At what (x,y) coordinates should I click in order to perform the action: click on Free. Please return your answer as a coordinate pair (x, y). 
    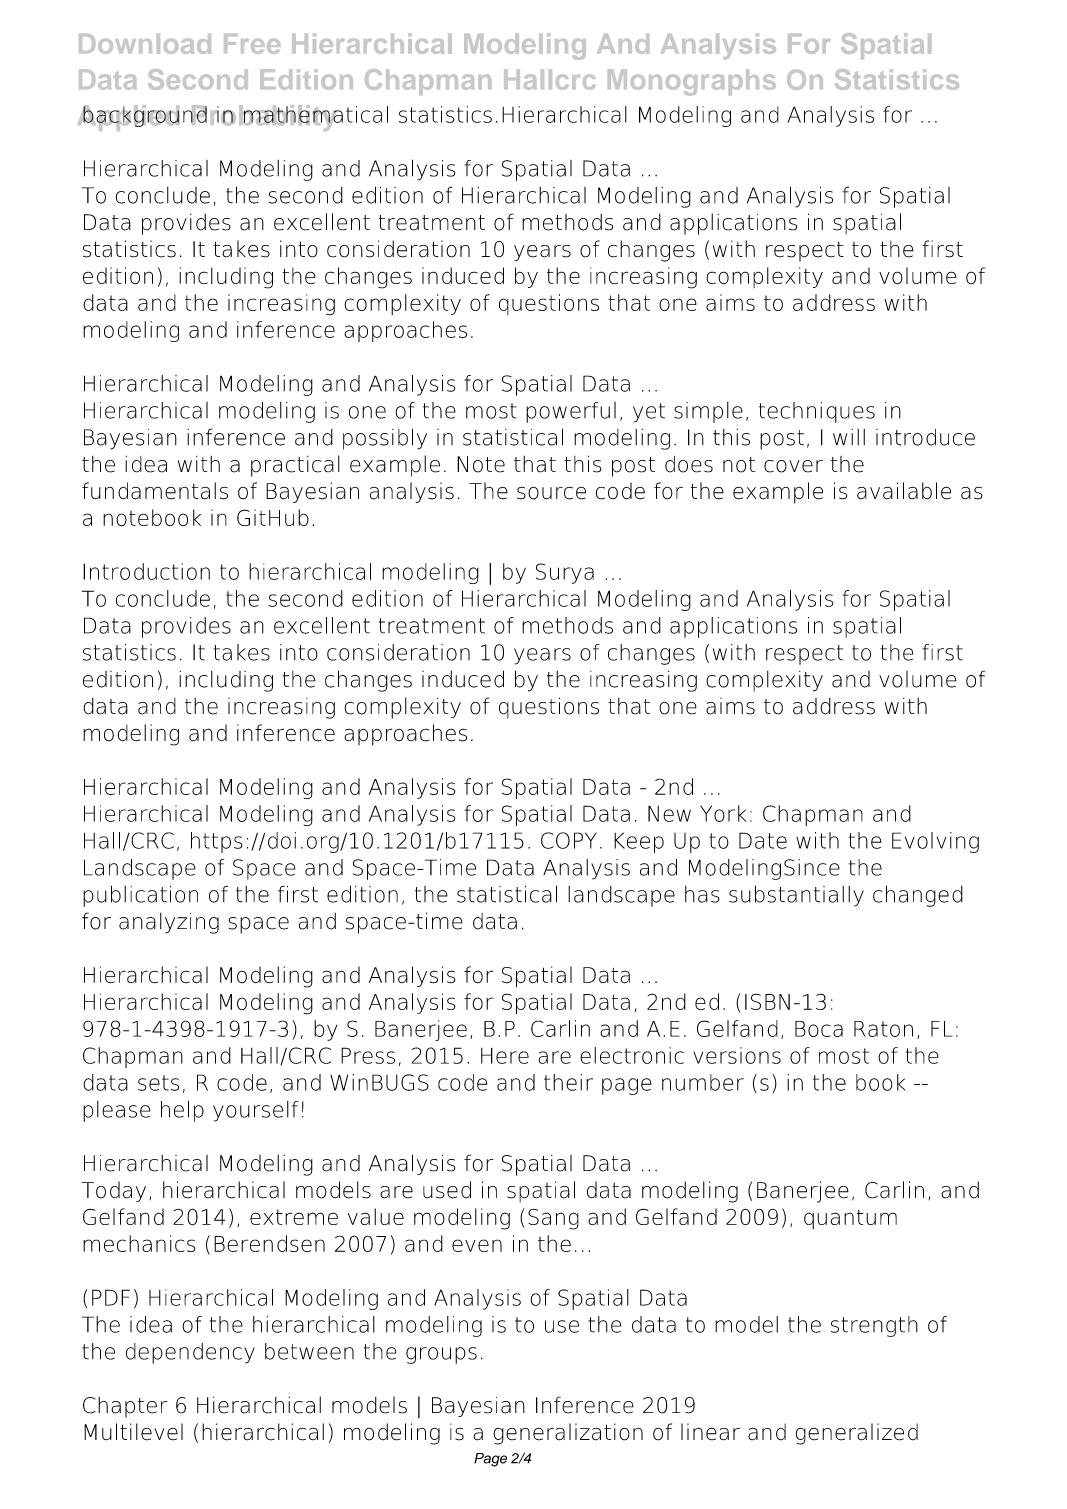
    Looking at the image, I should click on (252, 44).
